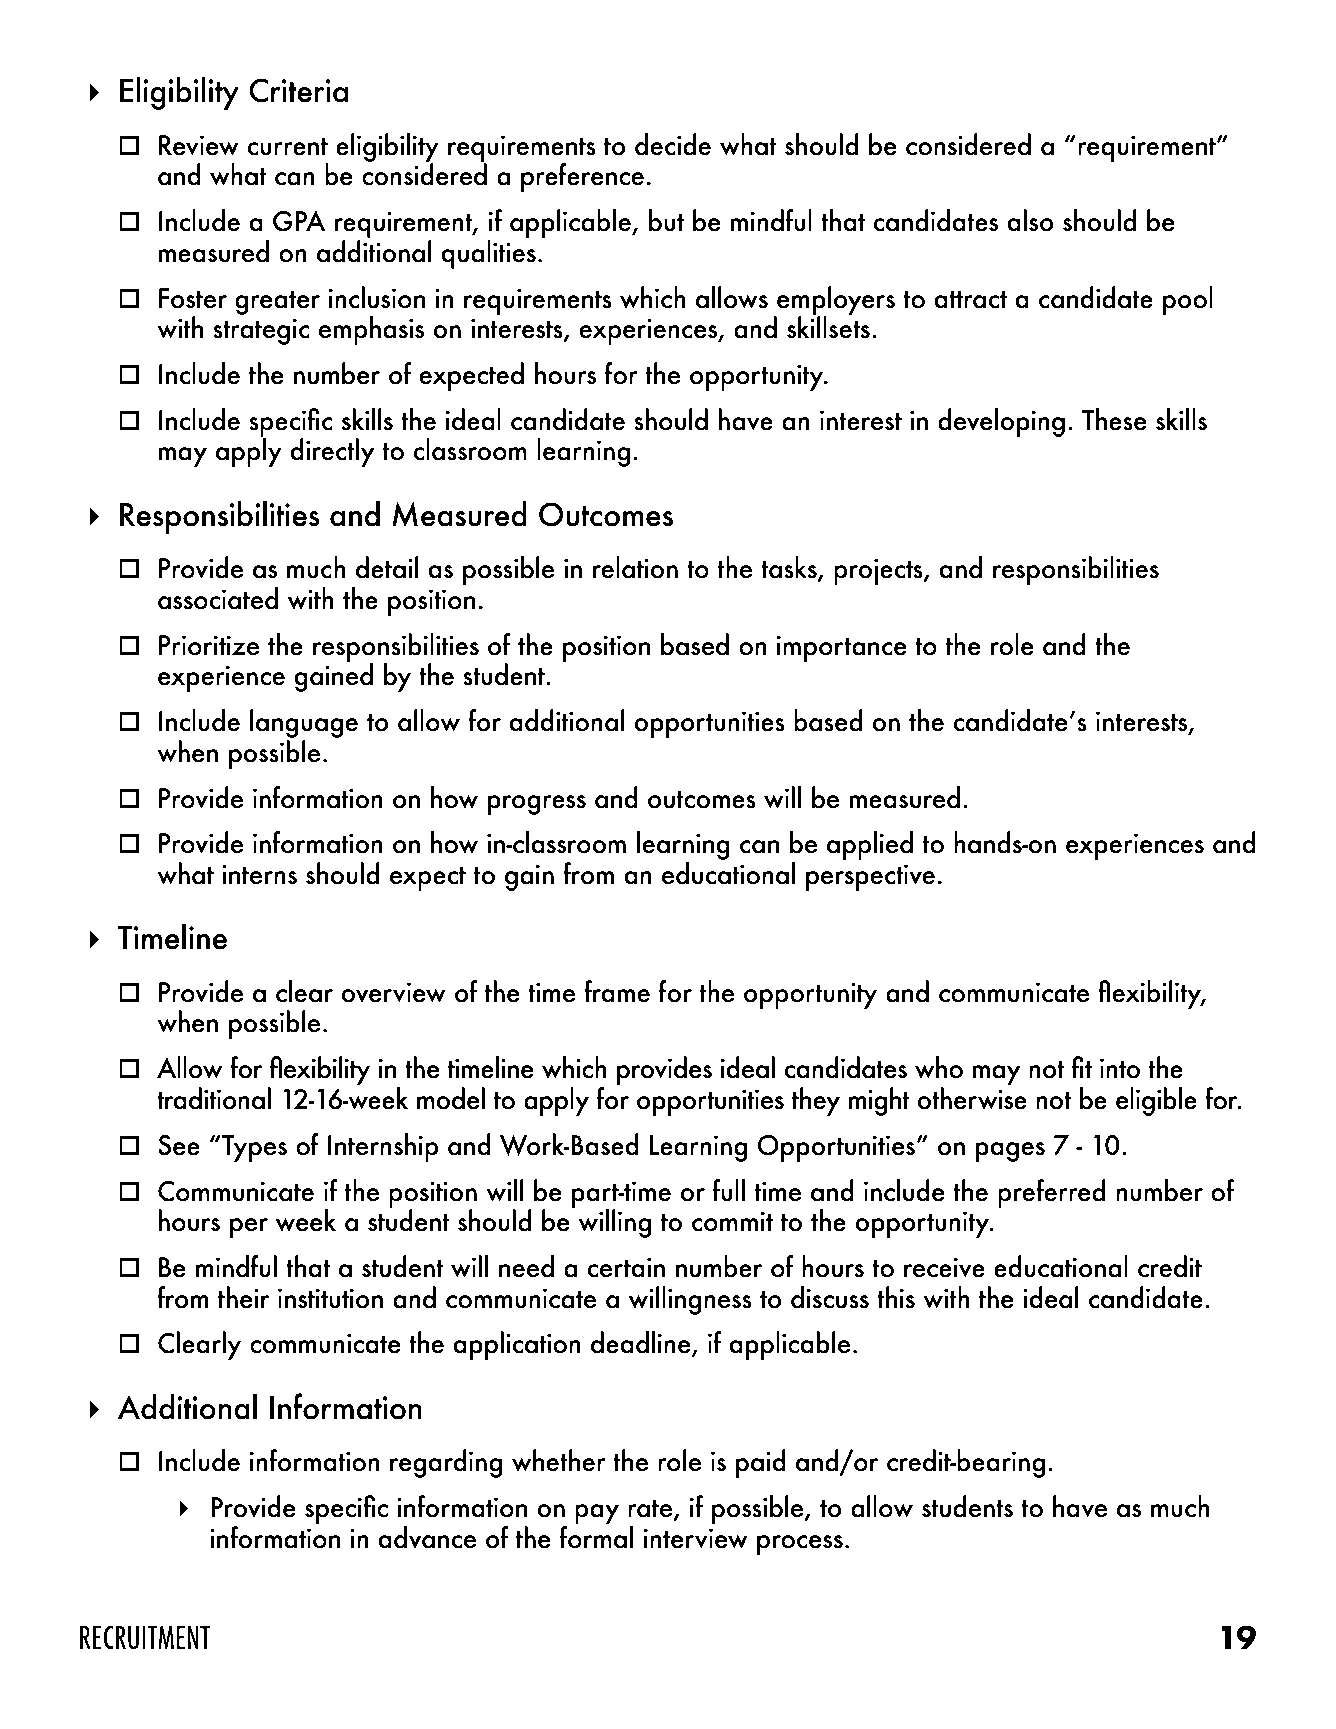 The width and height of the screenshot is (1336, 1729). I want to click on language, so click(304, 725).
